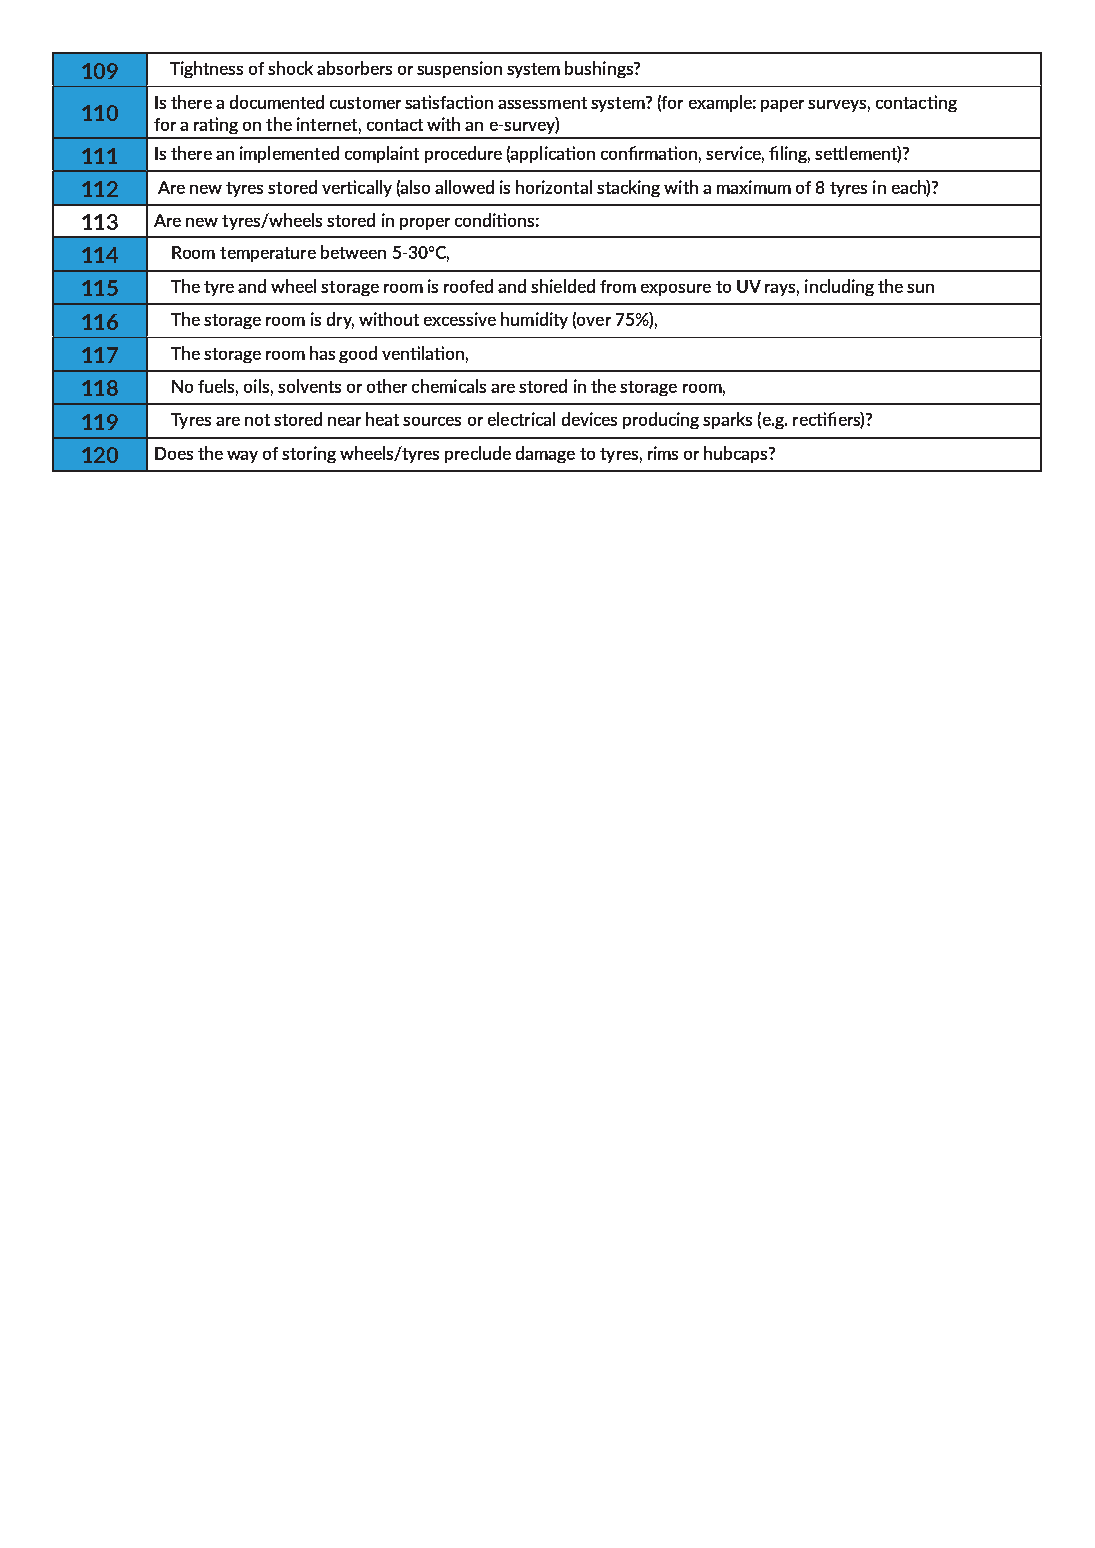 This document has width=1095, height=1548. Describe the element at coordinates (554, 187) in the document. I see `horizontal` at that location.
